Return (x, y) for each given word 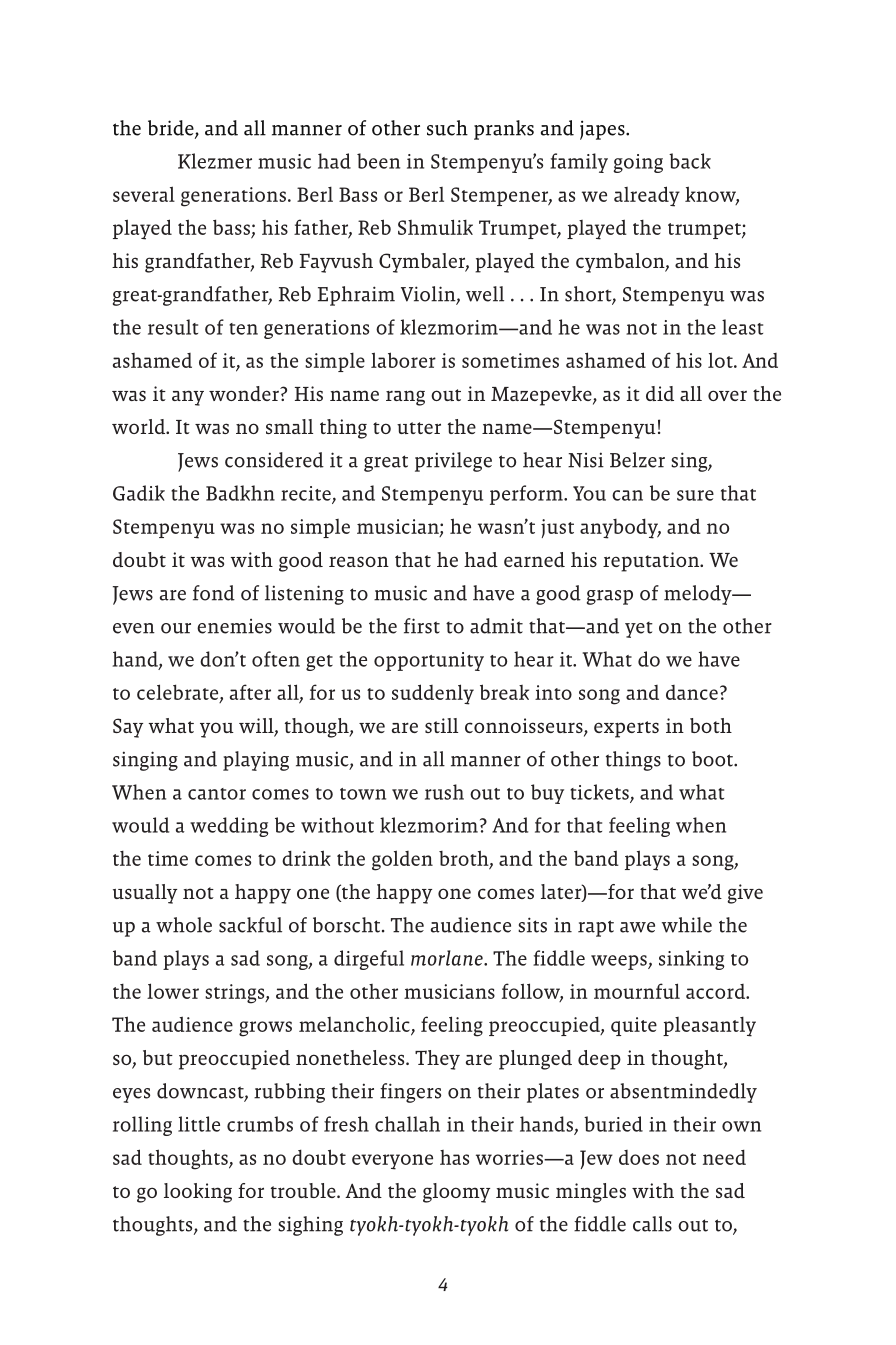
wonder (245, 393)
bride (172, 129)
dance (692, 692)
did (660, 393)
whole (184, 925)
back (690, 161)
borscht (348, 925)
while (687, 925)
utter (419, 428)
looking (198, 1193)
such (447, 128)
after (250, 692)
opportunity (429, 661)
